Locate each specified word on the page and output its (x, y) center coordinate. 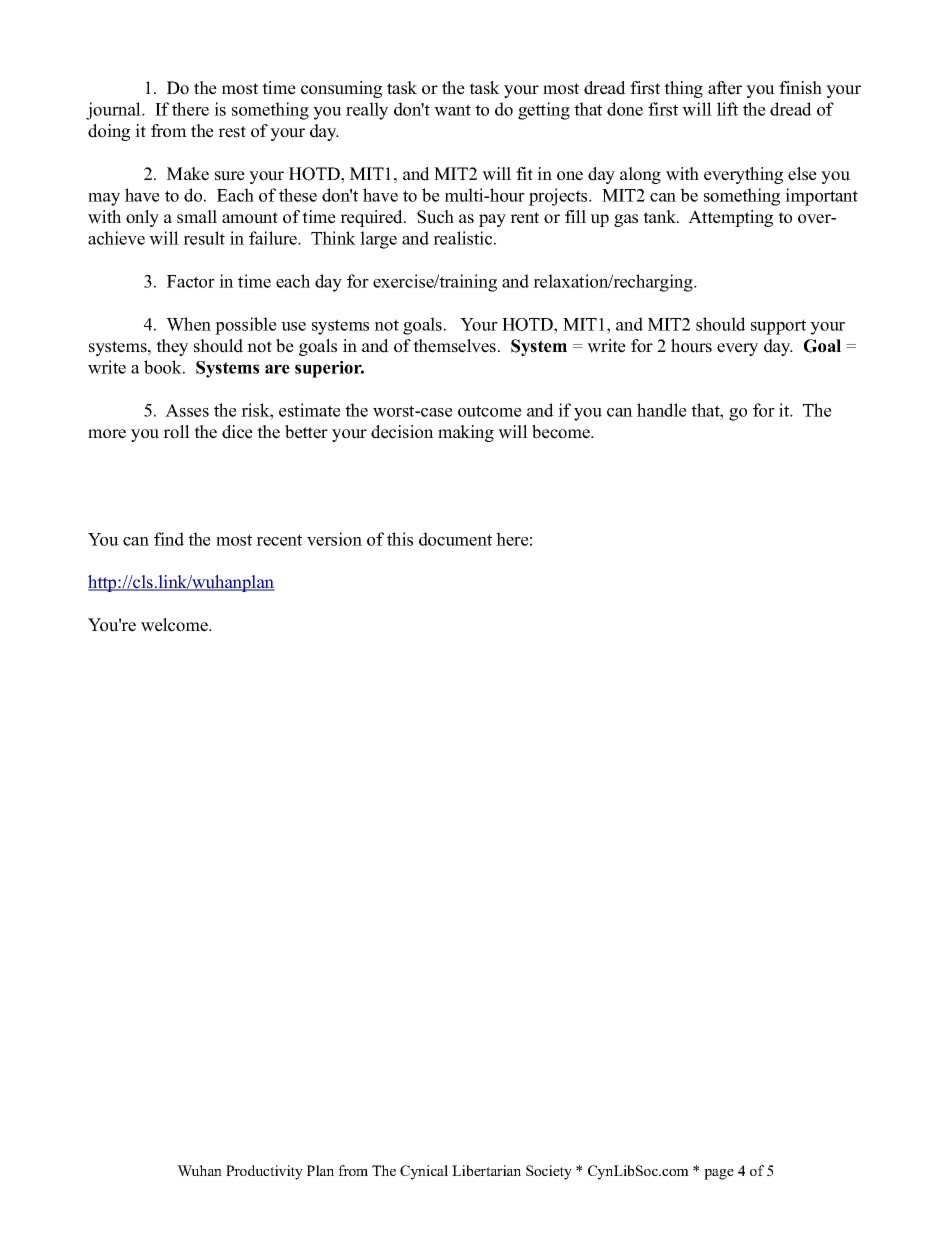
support (778, 327)
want (452, 110)
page (719, 1174)
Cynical (424, 1172)
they (172, 347)
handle (662, 410)
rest (232, 132)
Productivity (264, 1172)
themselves (454, 346)
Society (549, 1172)
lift (727, 109)
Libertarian (486, 1170)
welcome (175, 625)
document (455, 539)
